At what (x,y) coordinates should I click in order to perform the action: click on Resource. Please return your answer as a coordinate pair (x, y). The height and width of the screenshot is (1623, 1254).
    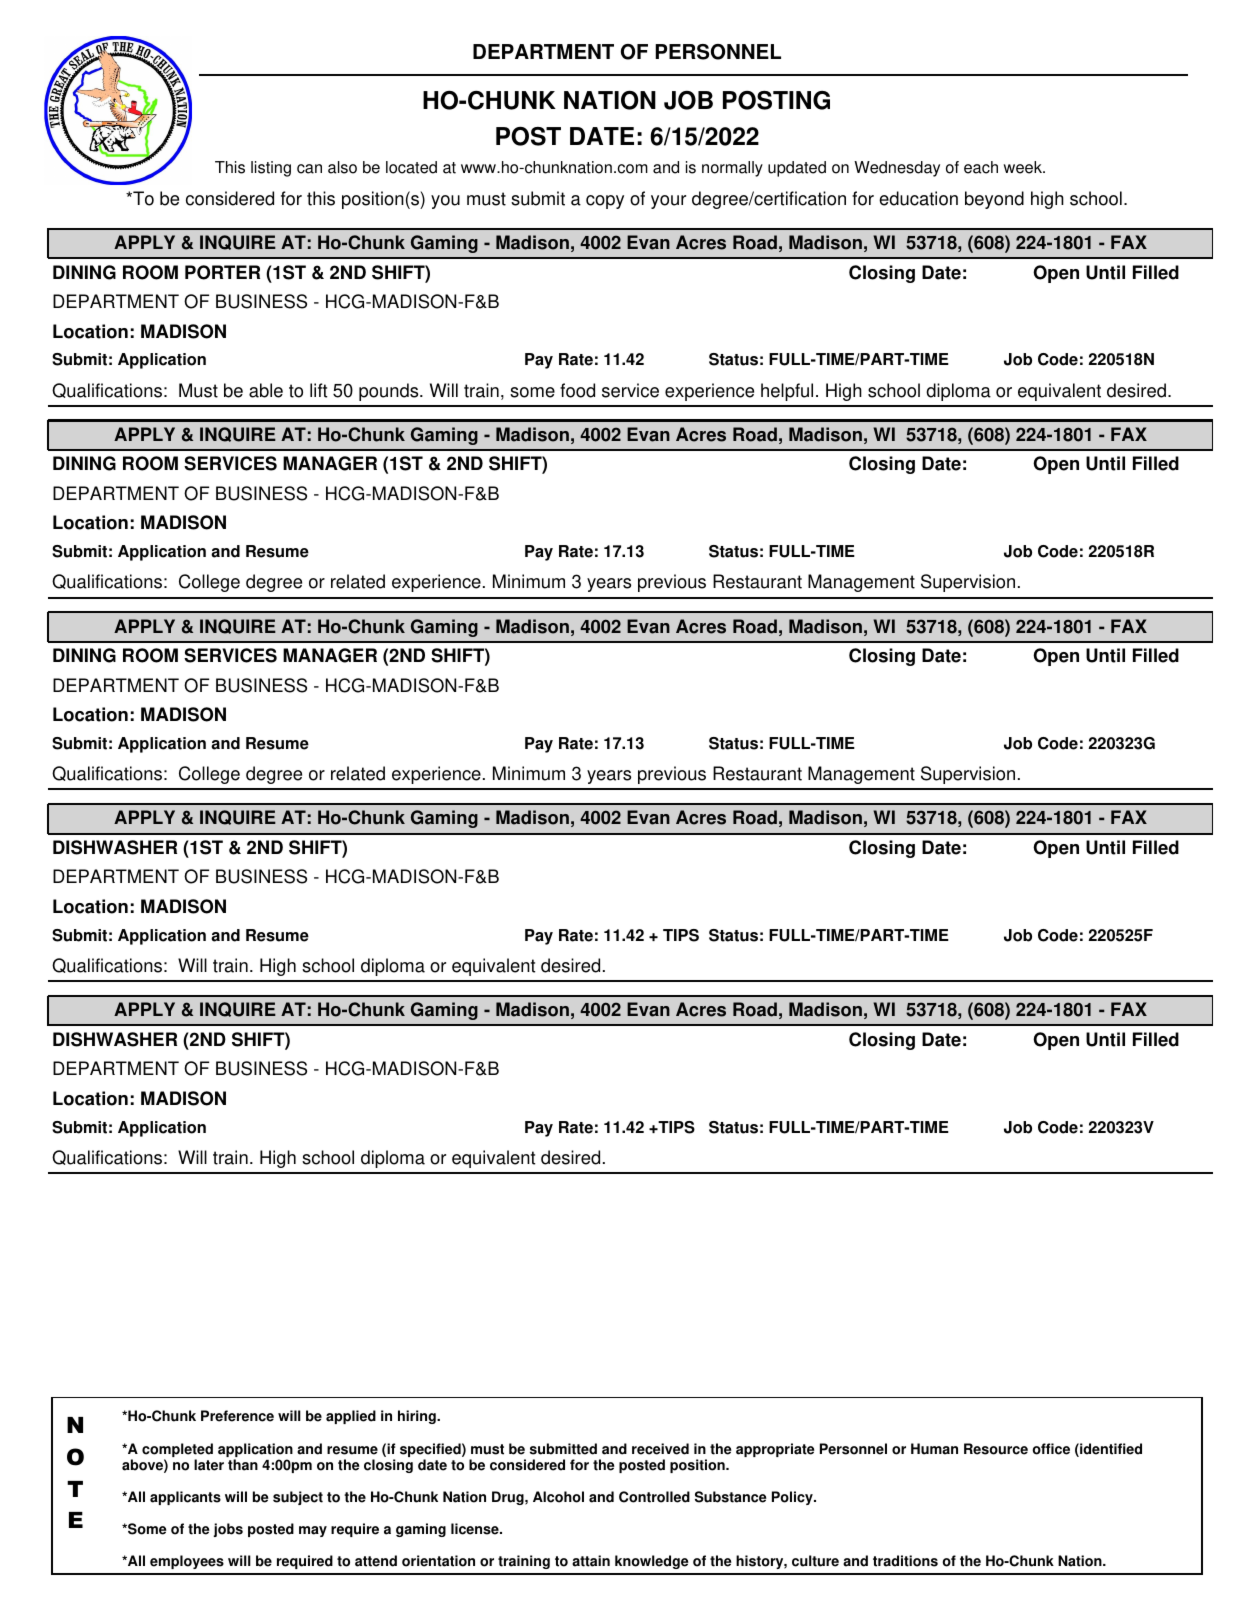
    Looking at the image, I should click on (996, 1449).
